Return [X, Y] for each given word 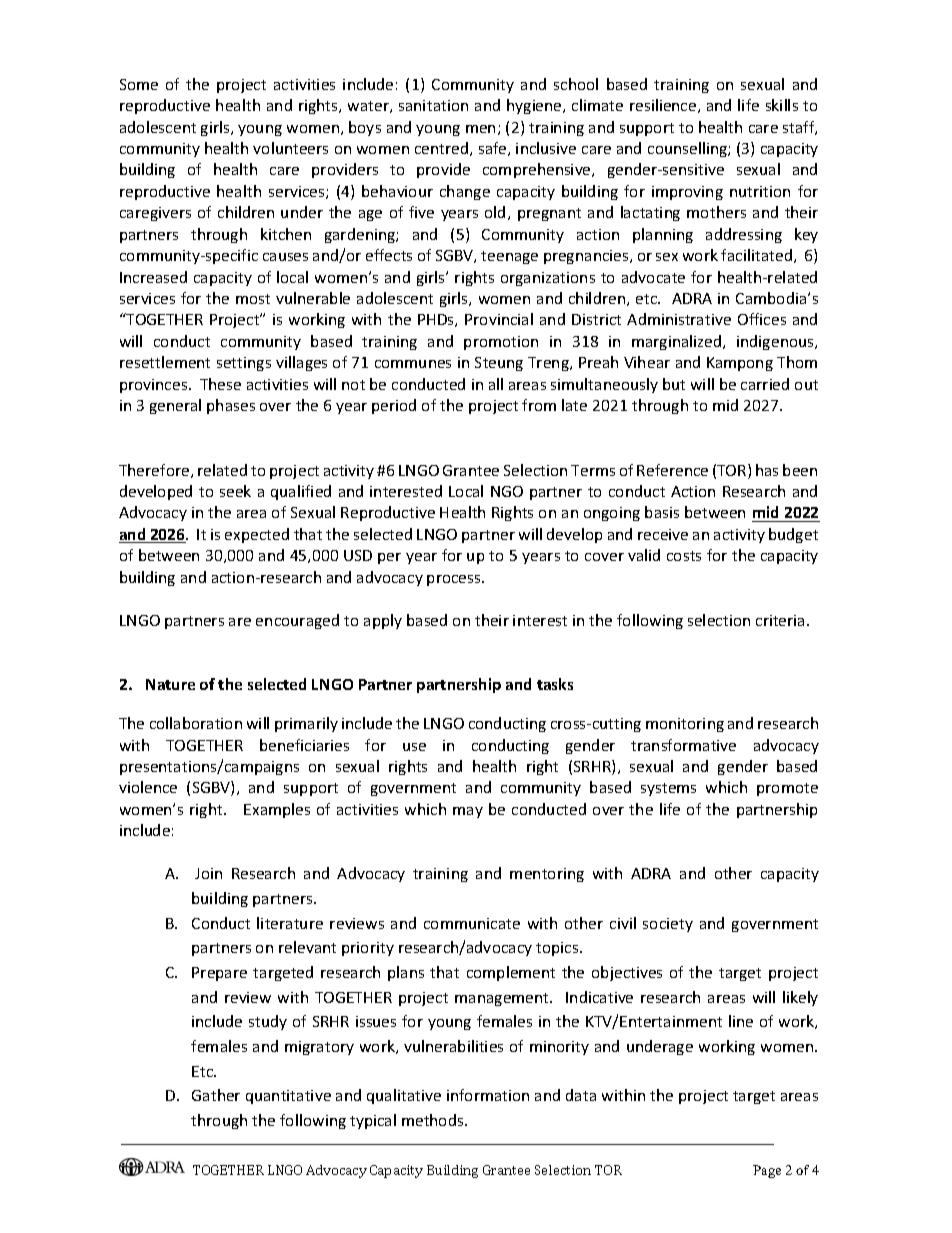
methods [434, 1120]
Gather [216, 1095]
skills [782, 105]
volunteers [290, 148]
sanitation [433, 105]
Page [767, 1171]
